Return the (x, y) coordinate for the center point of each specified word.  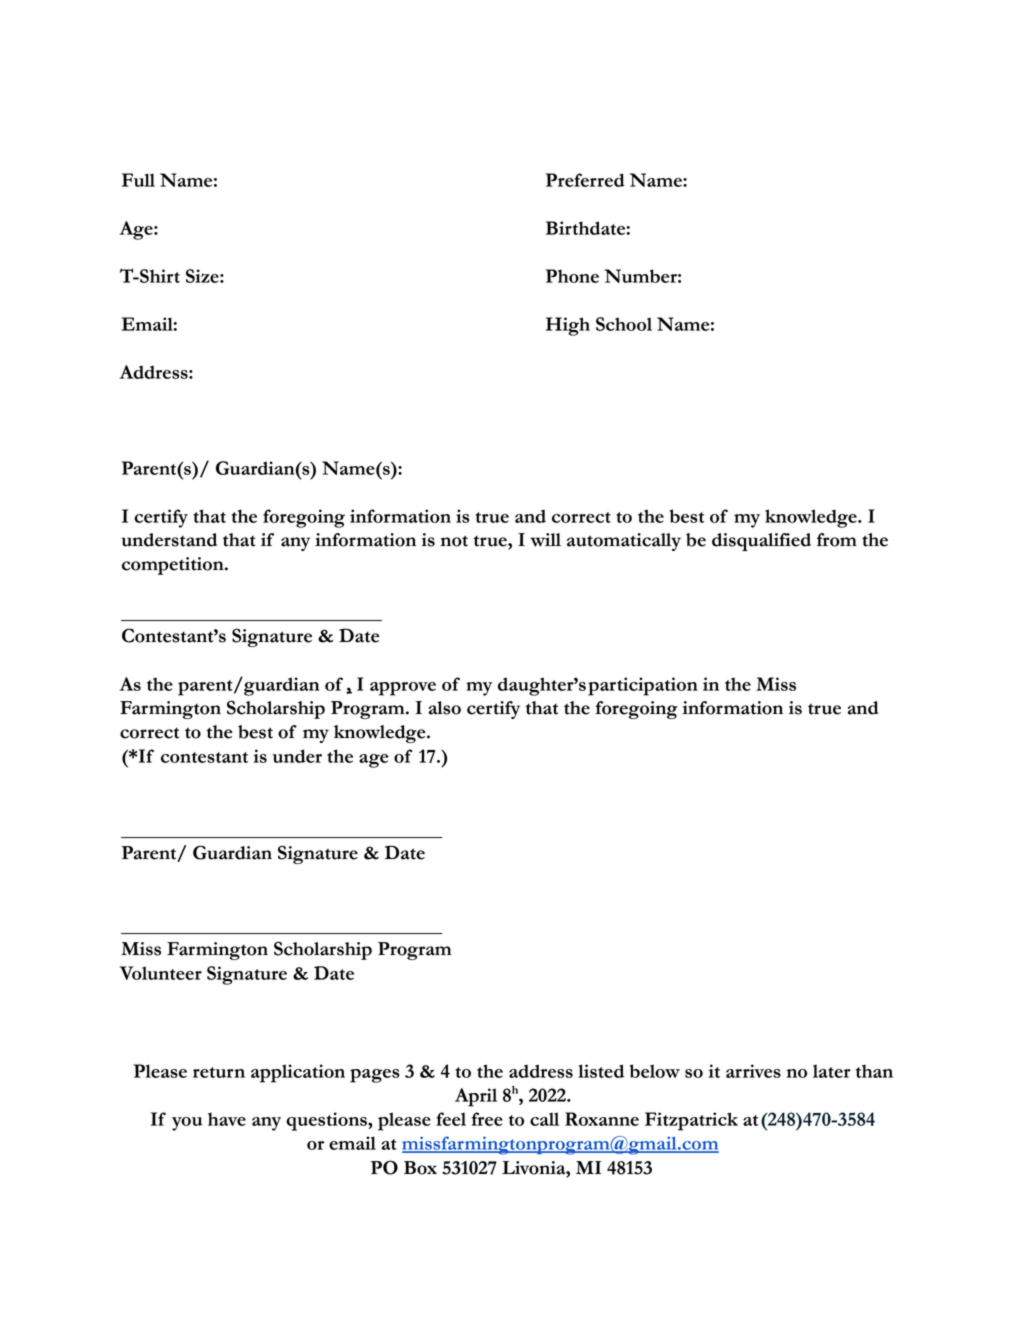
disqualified (761, 542)
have (227, 1119)
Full (138, 180)
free (487, 1119)
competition (174, 566)
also (444, 708)
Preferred (585, 180)
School (624, 324)
